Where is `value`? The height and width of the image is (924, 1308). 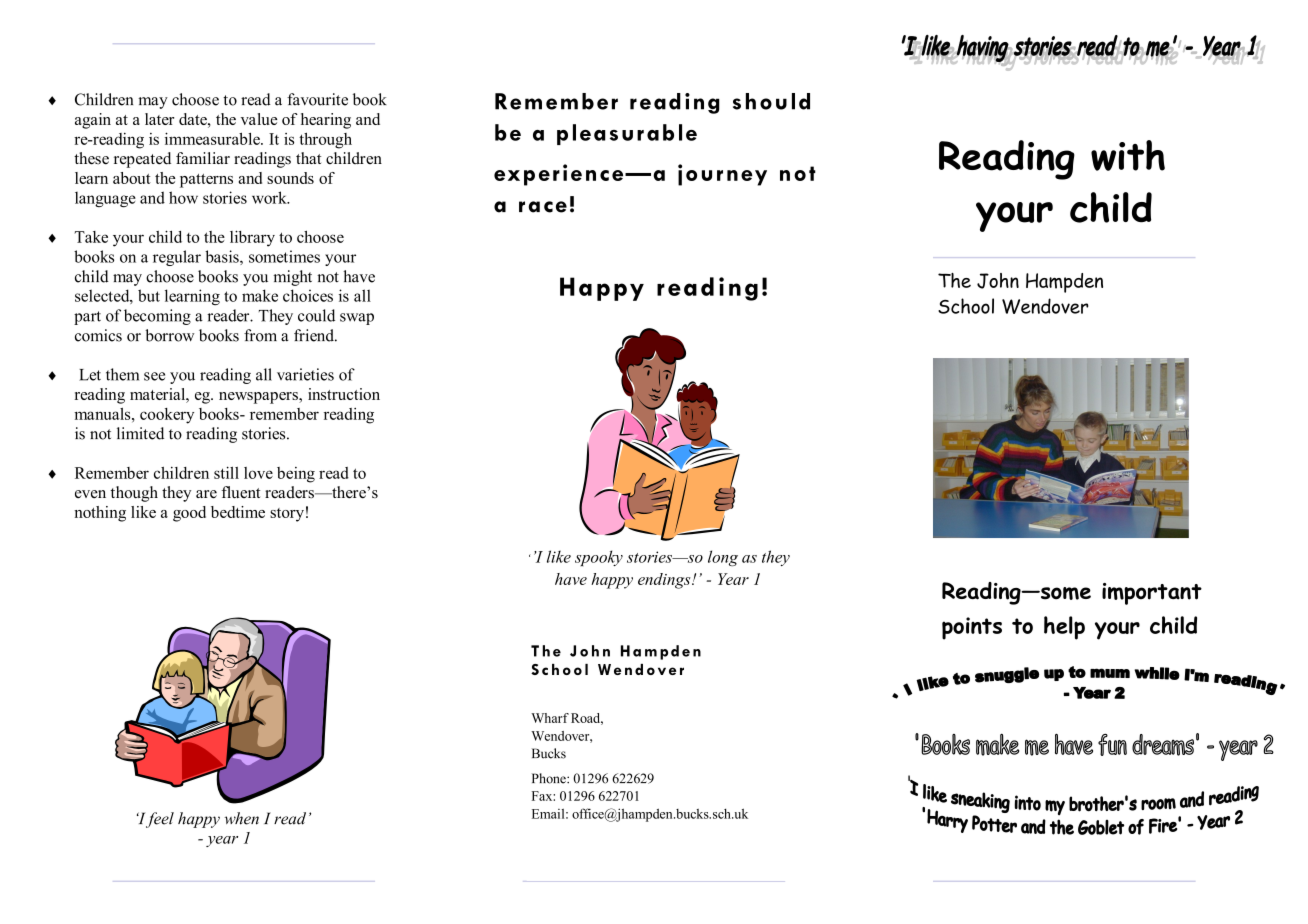
value is located at coordinates (259, 119).
